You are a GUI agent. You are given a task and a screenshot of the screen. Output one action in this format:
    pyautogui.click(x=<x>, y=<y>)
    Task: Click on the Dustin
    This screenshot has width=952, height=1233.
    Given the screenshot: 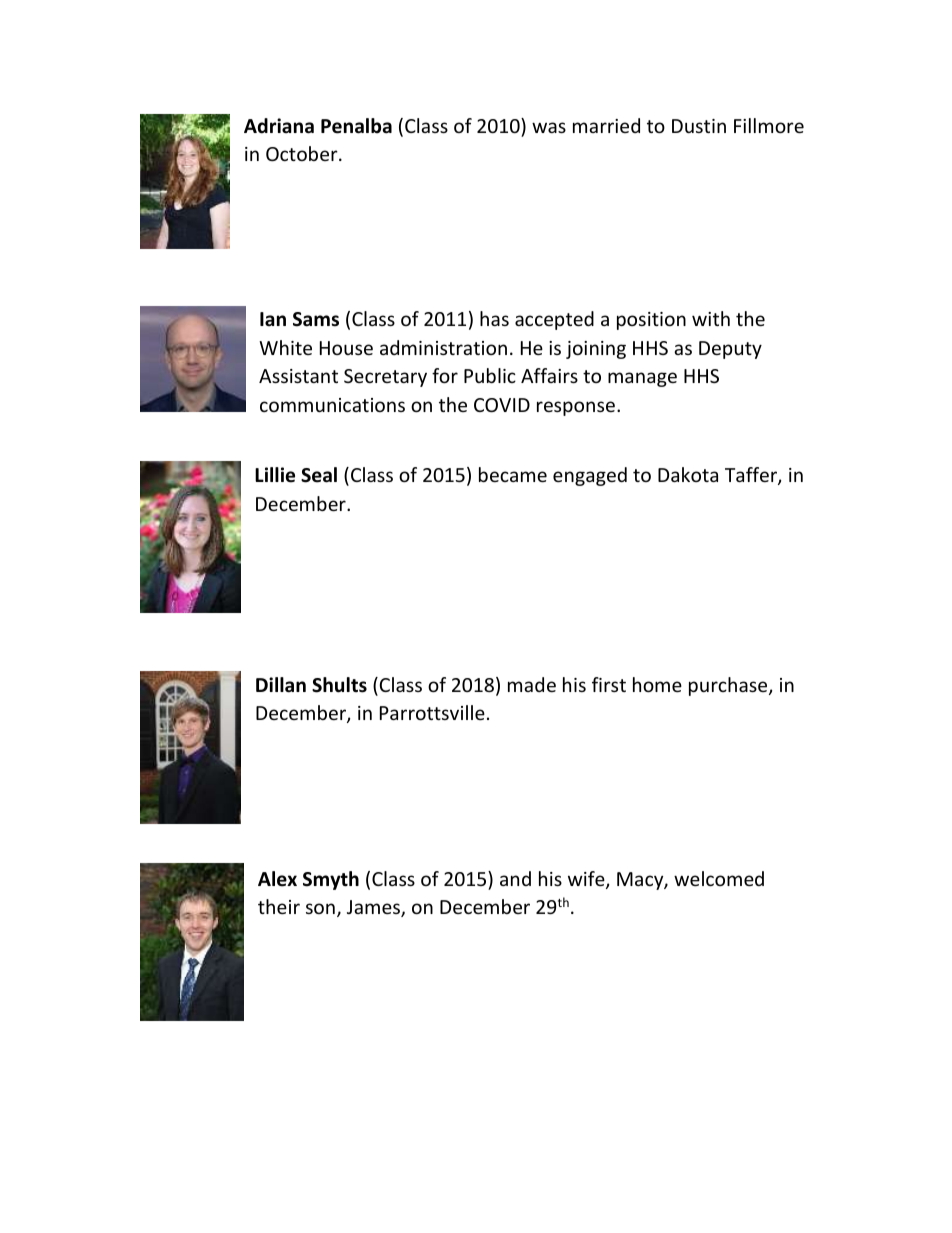 What is the action you would take?
    pyautogui.click(x=699, y=126)
